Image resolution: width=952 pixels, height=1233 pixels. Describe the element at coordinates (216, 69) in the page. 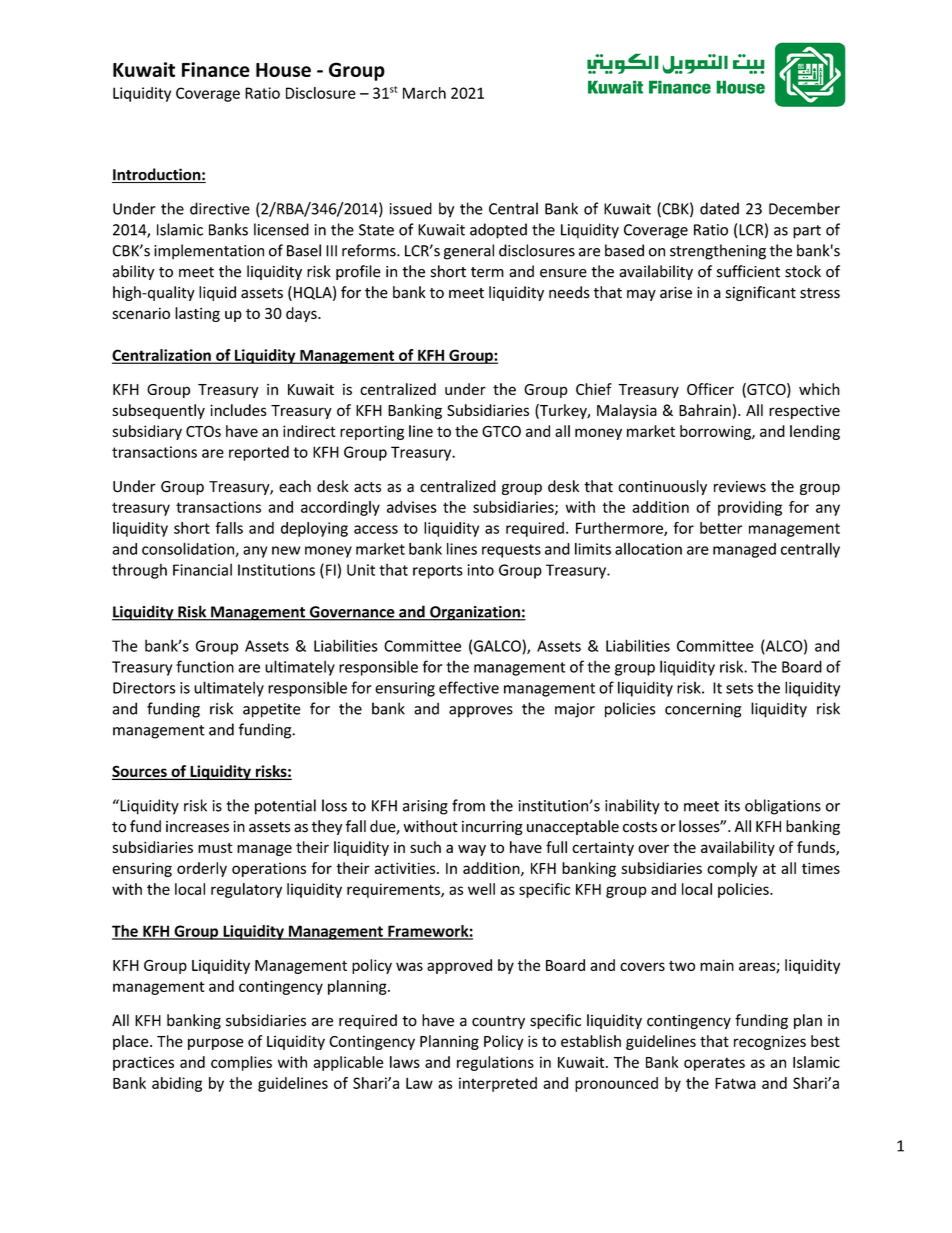

I see `Finance` at that location.
